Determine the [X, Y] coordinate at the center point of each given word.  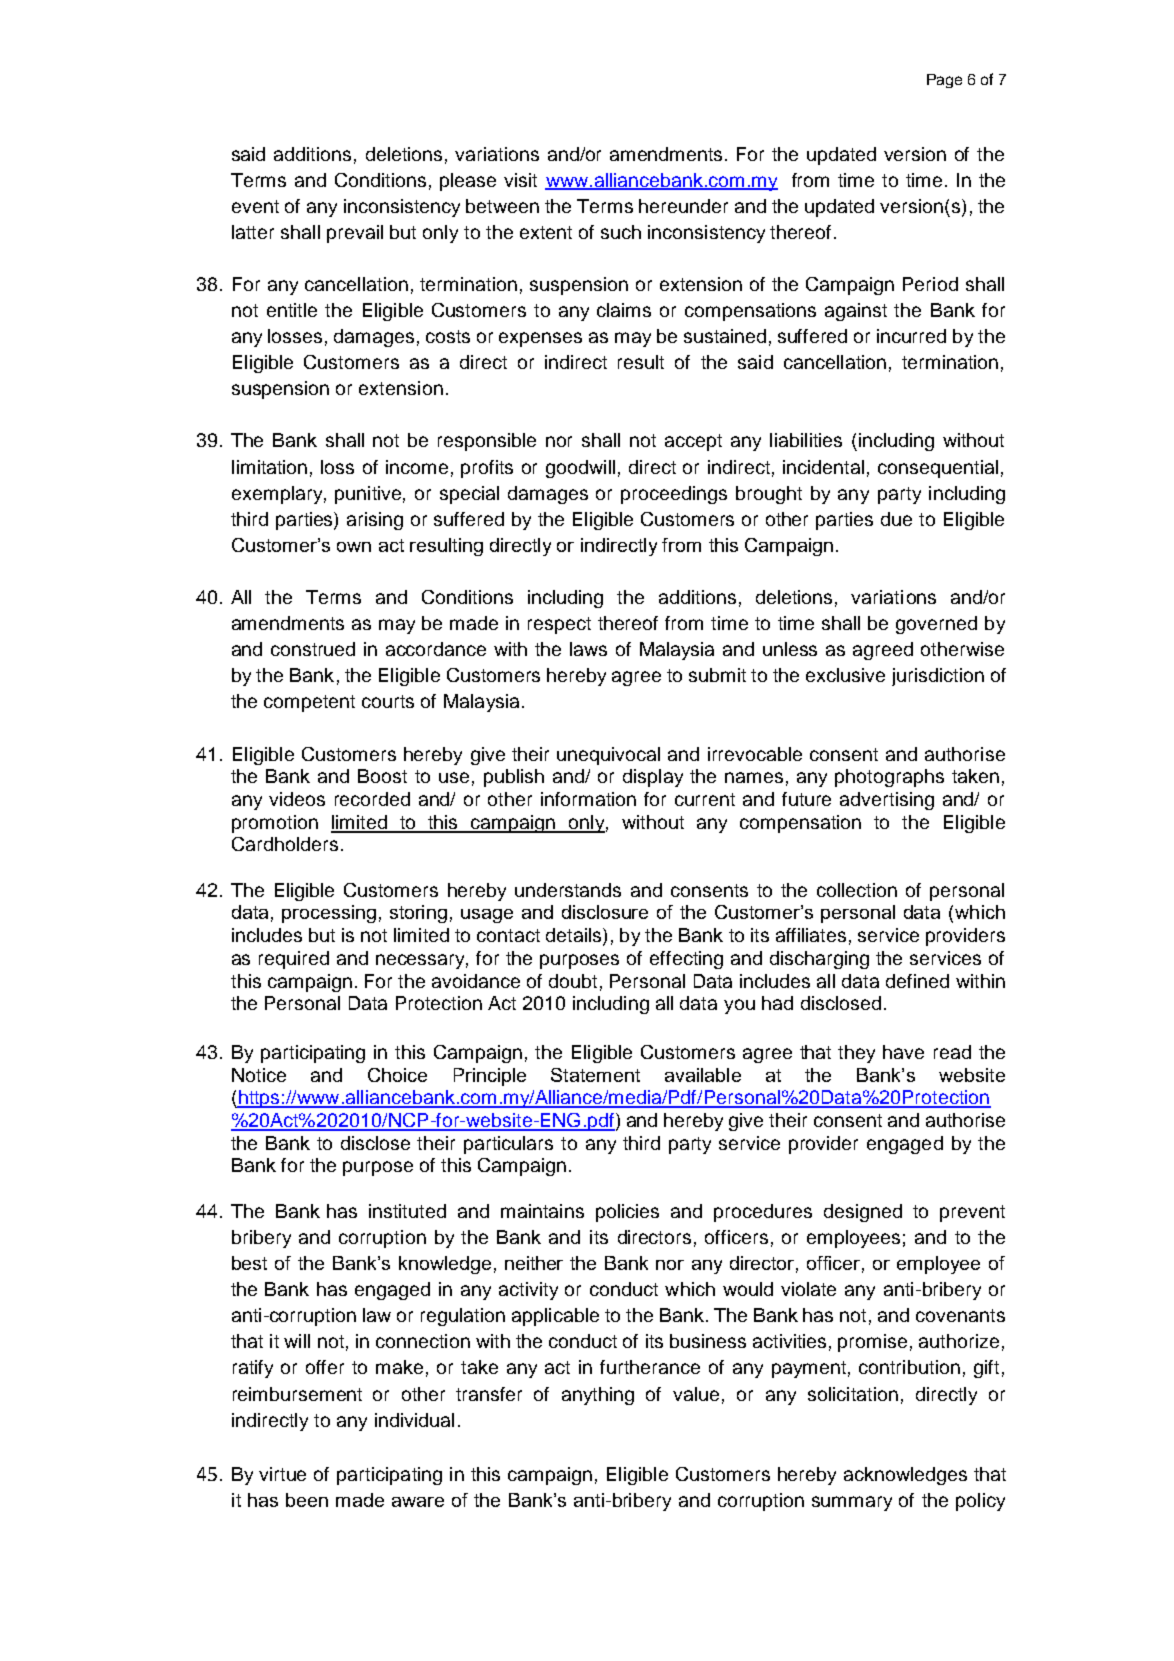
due [896, 519]
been [307, 1500]
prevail [355, 234]
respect [559, 625]
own [354, 547]
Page [944, 81]
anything [598, 1396]
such [621, 232]
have [903, 1052]
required [294, 960]
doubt [573, 981]
